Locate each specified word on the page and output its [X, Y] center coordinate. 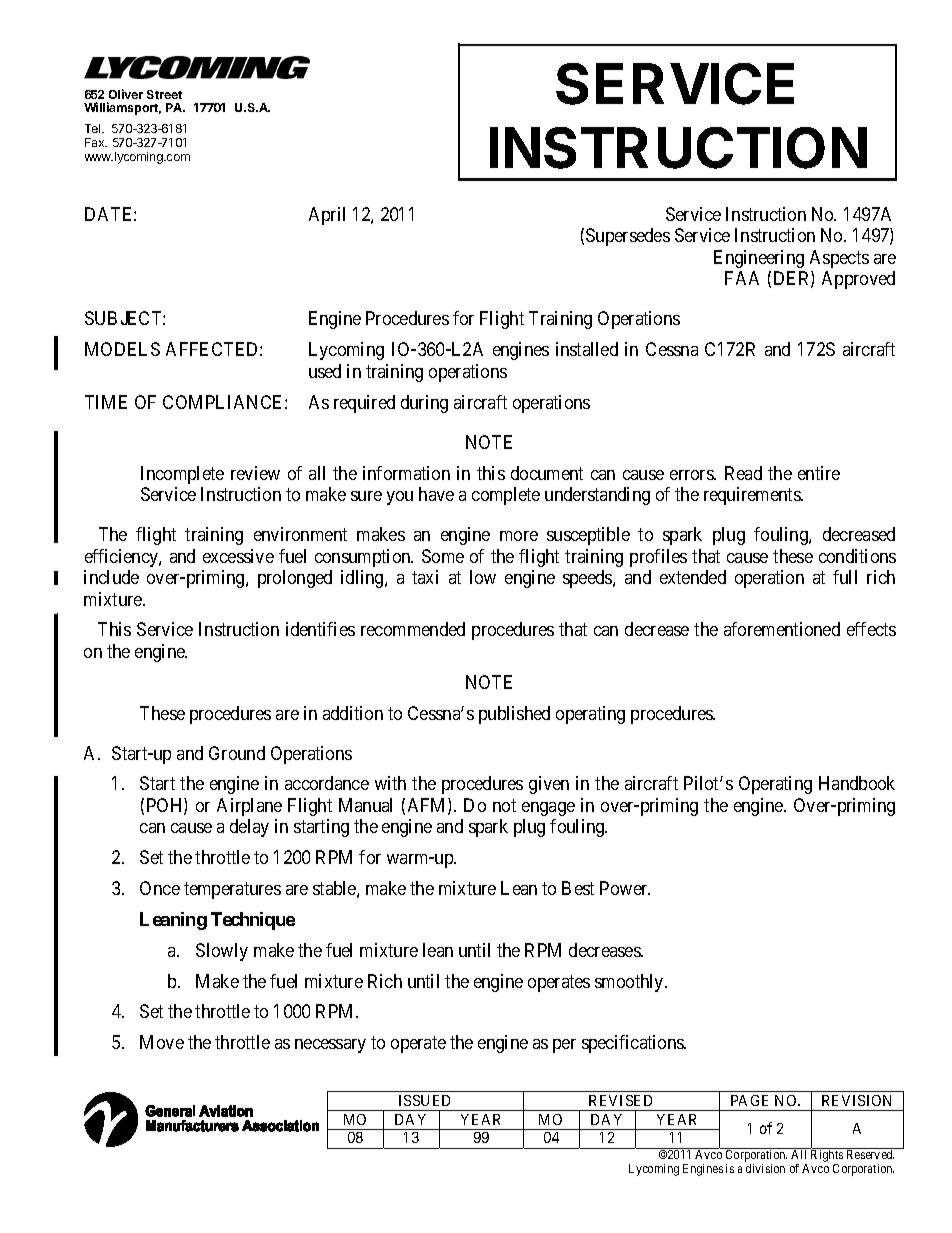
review [255, 473]
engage [548, 809]
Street [164, 94]
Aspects [839, 259]
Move [162, 1042]
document [547, 473]
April [327, 216]
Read [743, 473]
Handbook [857, 783]
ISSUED [424, 1100]
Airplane [249, 807]
